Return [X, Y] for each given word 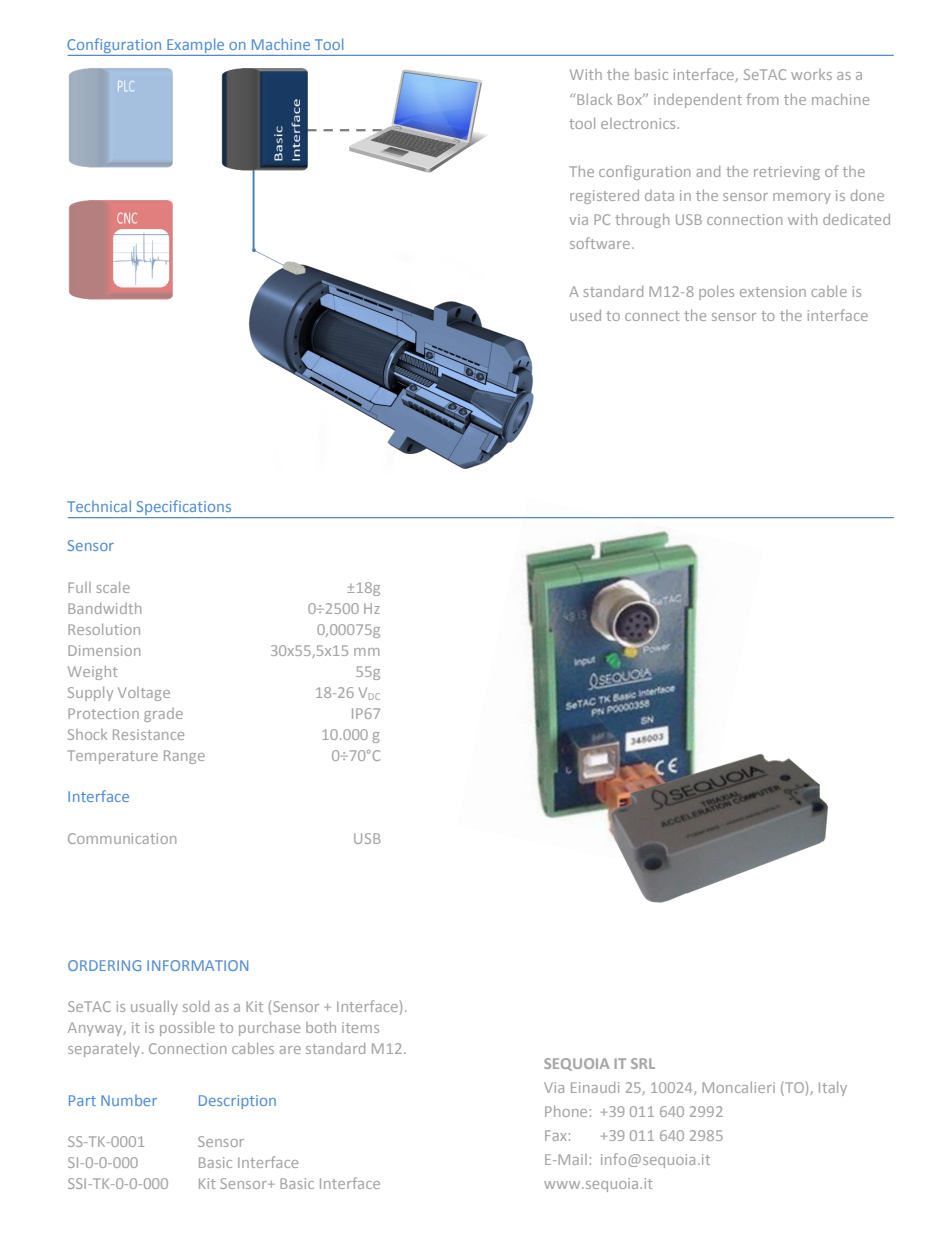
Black [594, 99]
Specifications [184, 509]
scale [113, 587]
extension [773, 291]
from [762, 99]
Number [129, 1100]
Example [196, 47]
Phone [566, 1111]
